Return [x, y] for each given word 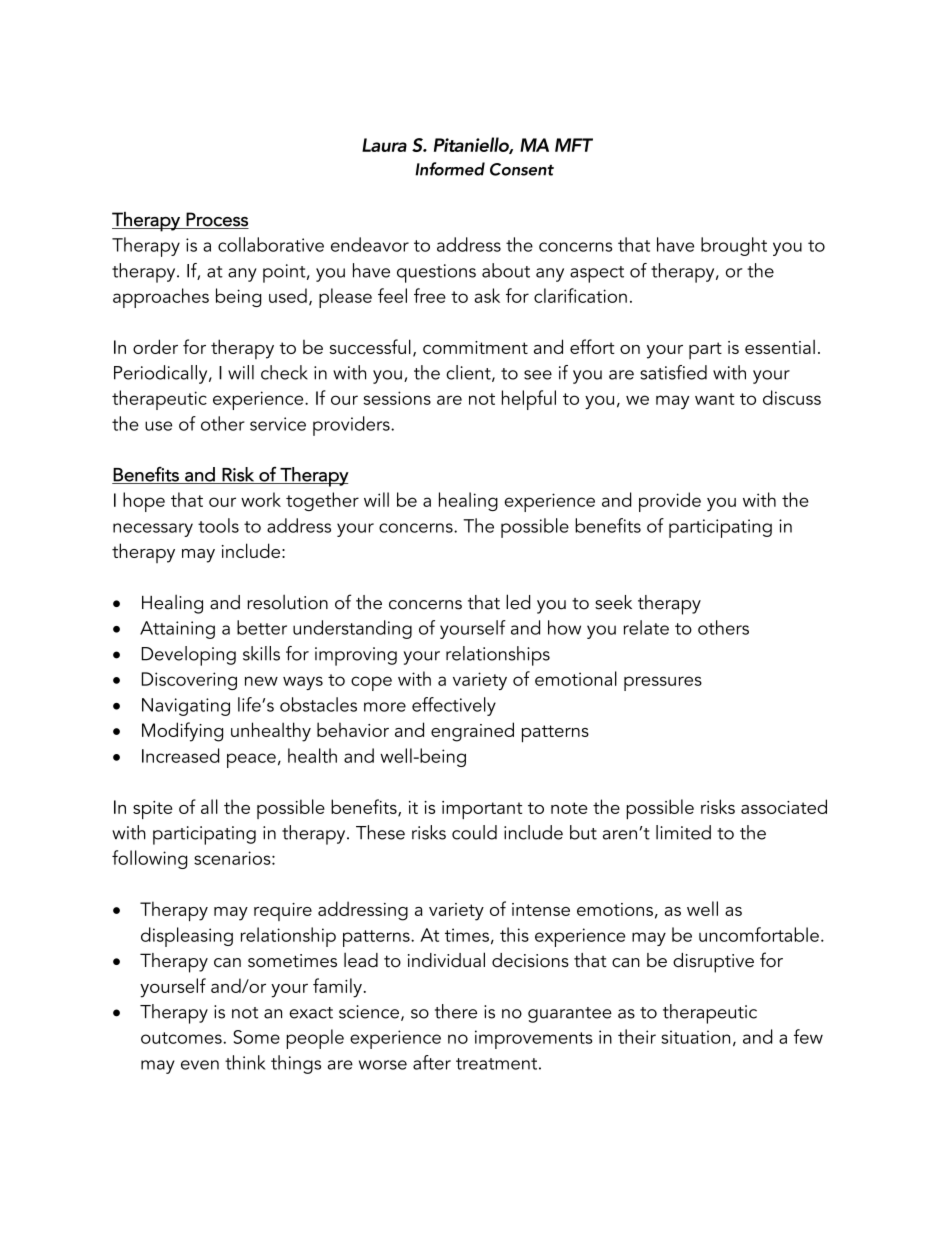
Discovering [189, 681]
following [149, 859]
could [474, 832]
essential [780, 347]
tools [218, 525]
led [518, 602]
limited [683, 832]
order [155, 346]
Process [216, 220]
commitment [475, 347]
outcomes [181, 1038]
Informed [450, 169]
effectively [454, 706]
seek [613, 602]
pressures [663, 683]
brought [734, 246]
